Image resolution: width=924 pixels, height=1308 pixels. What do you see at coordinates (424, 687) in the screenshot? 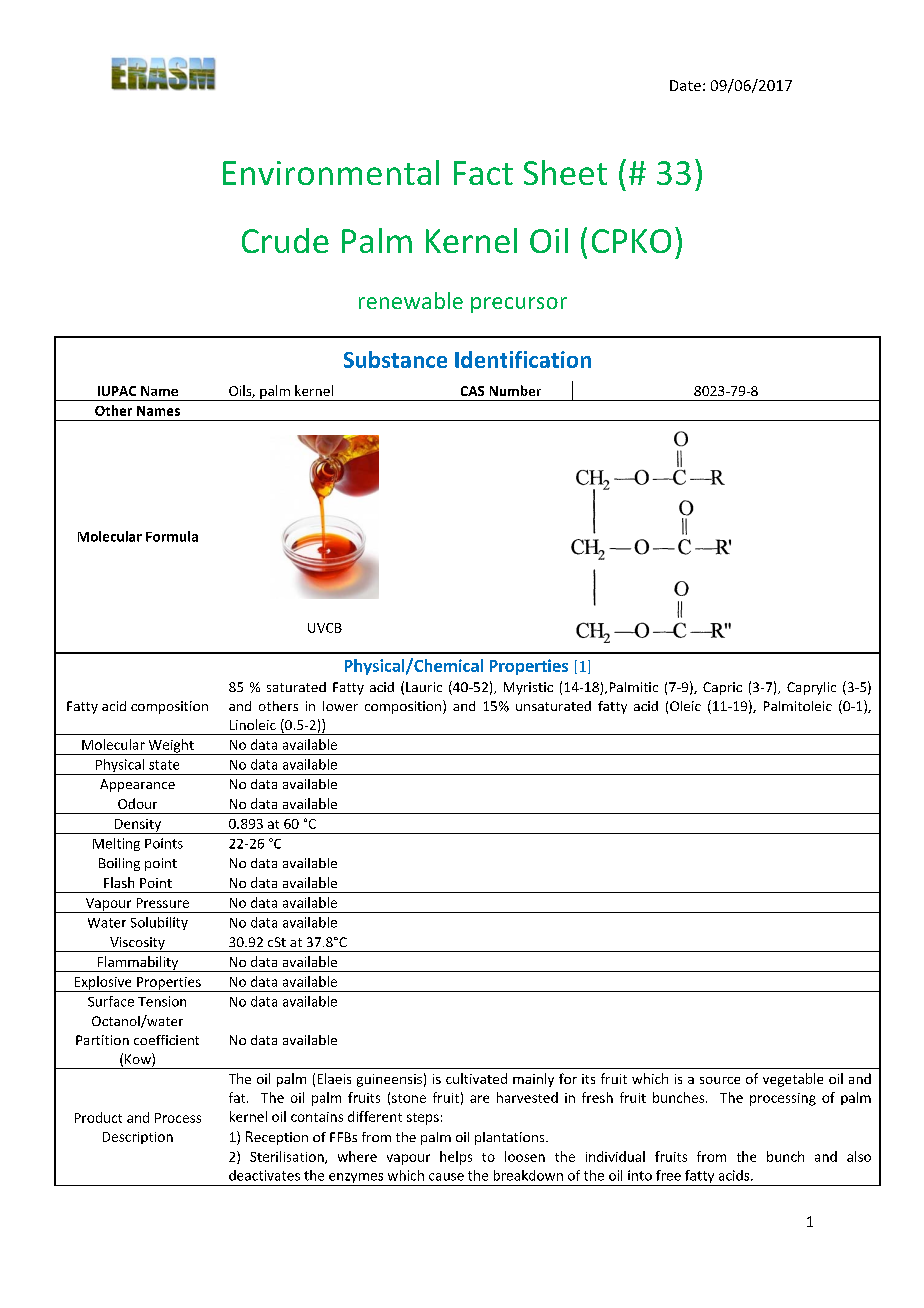
I see `Lauric` at bounding box center [424, 687].
